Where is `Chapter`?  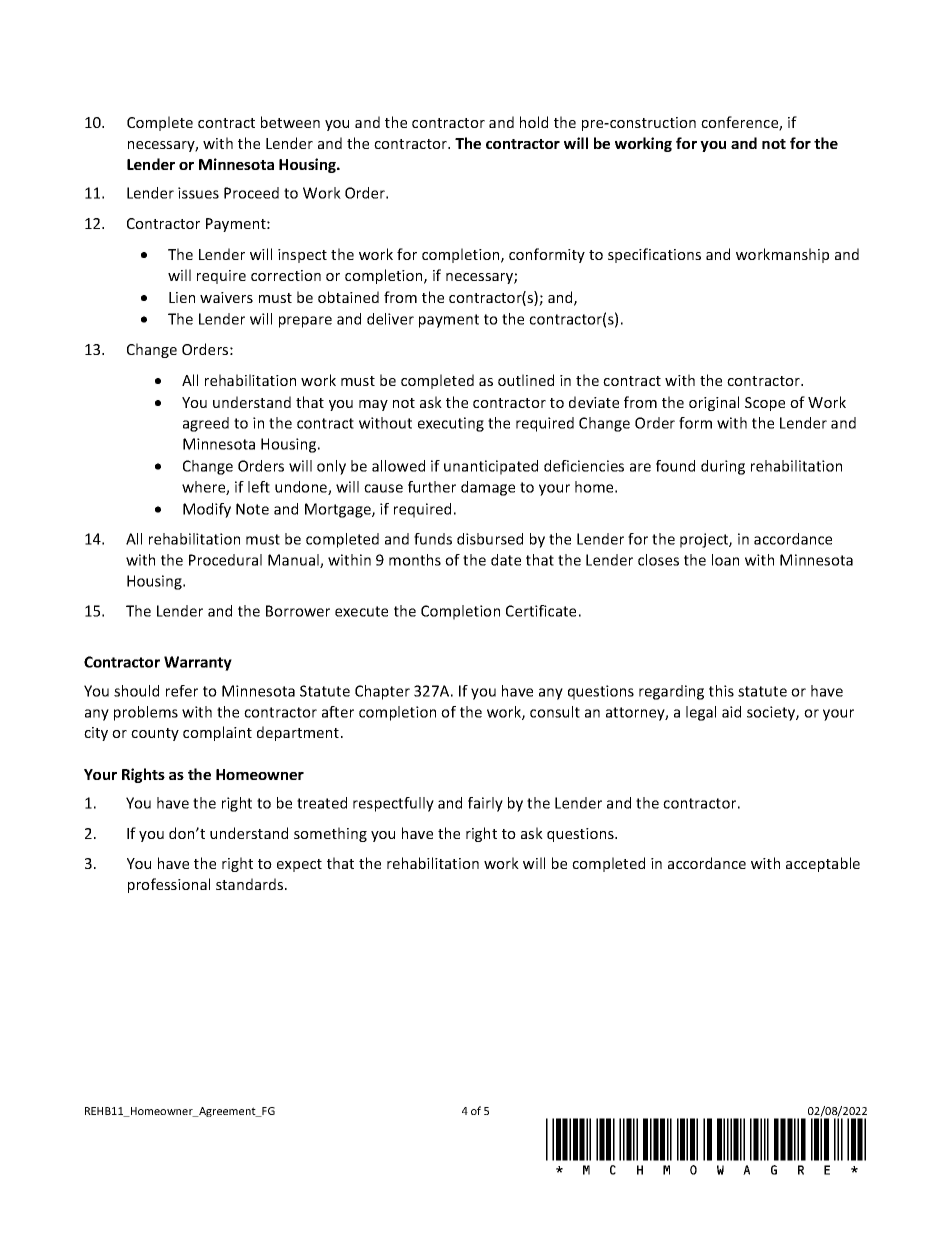
Chapter is located at coordinates (382, 692).
